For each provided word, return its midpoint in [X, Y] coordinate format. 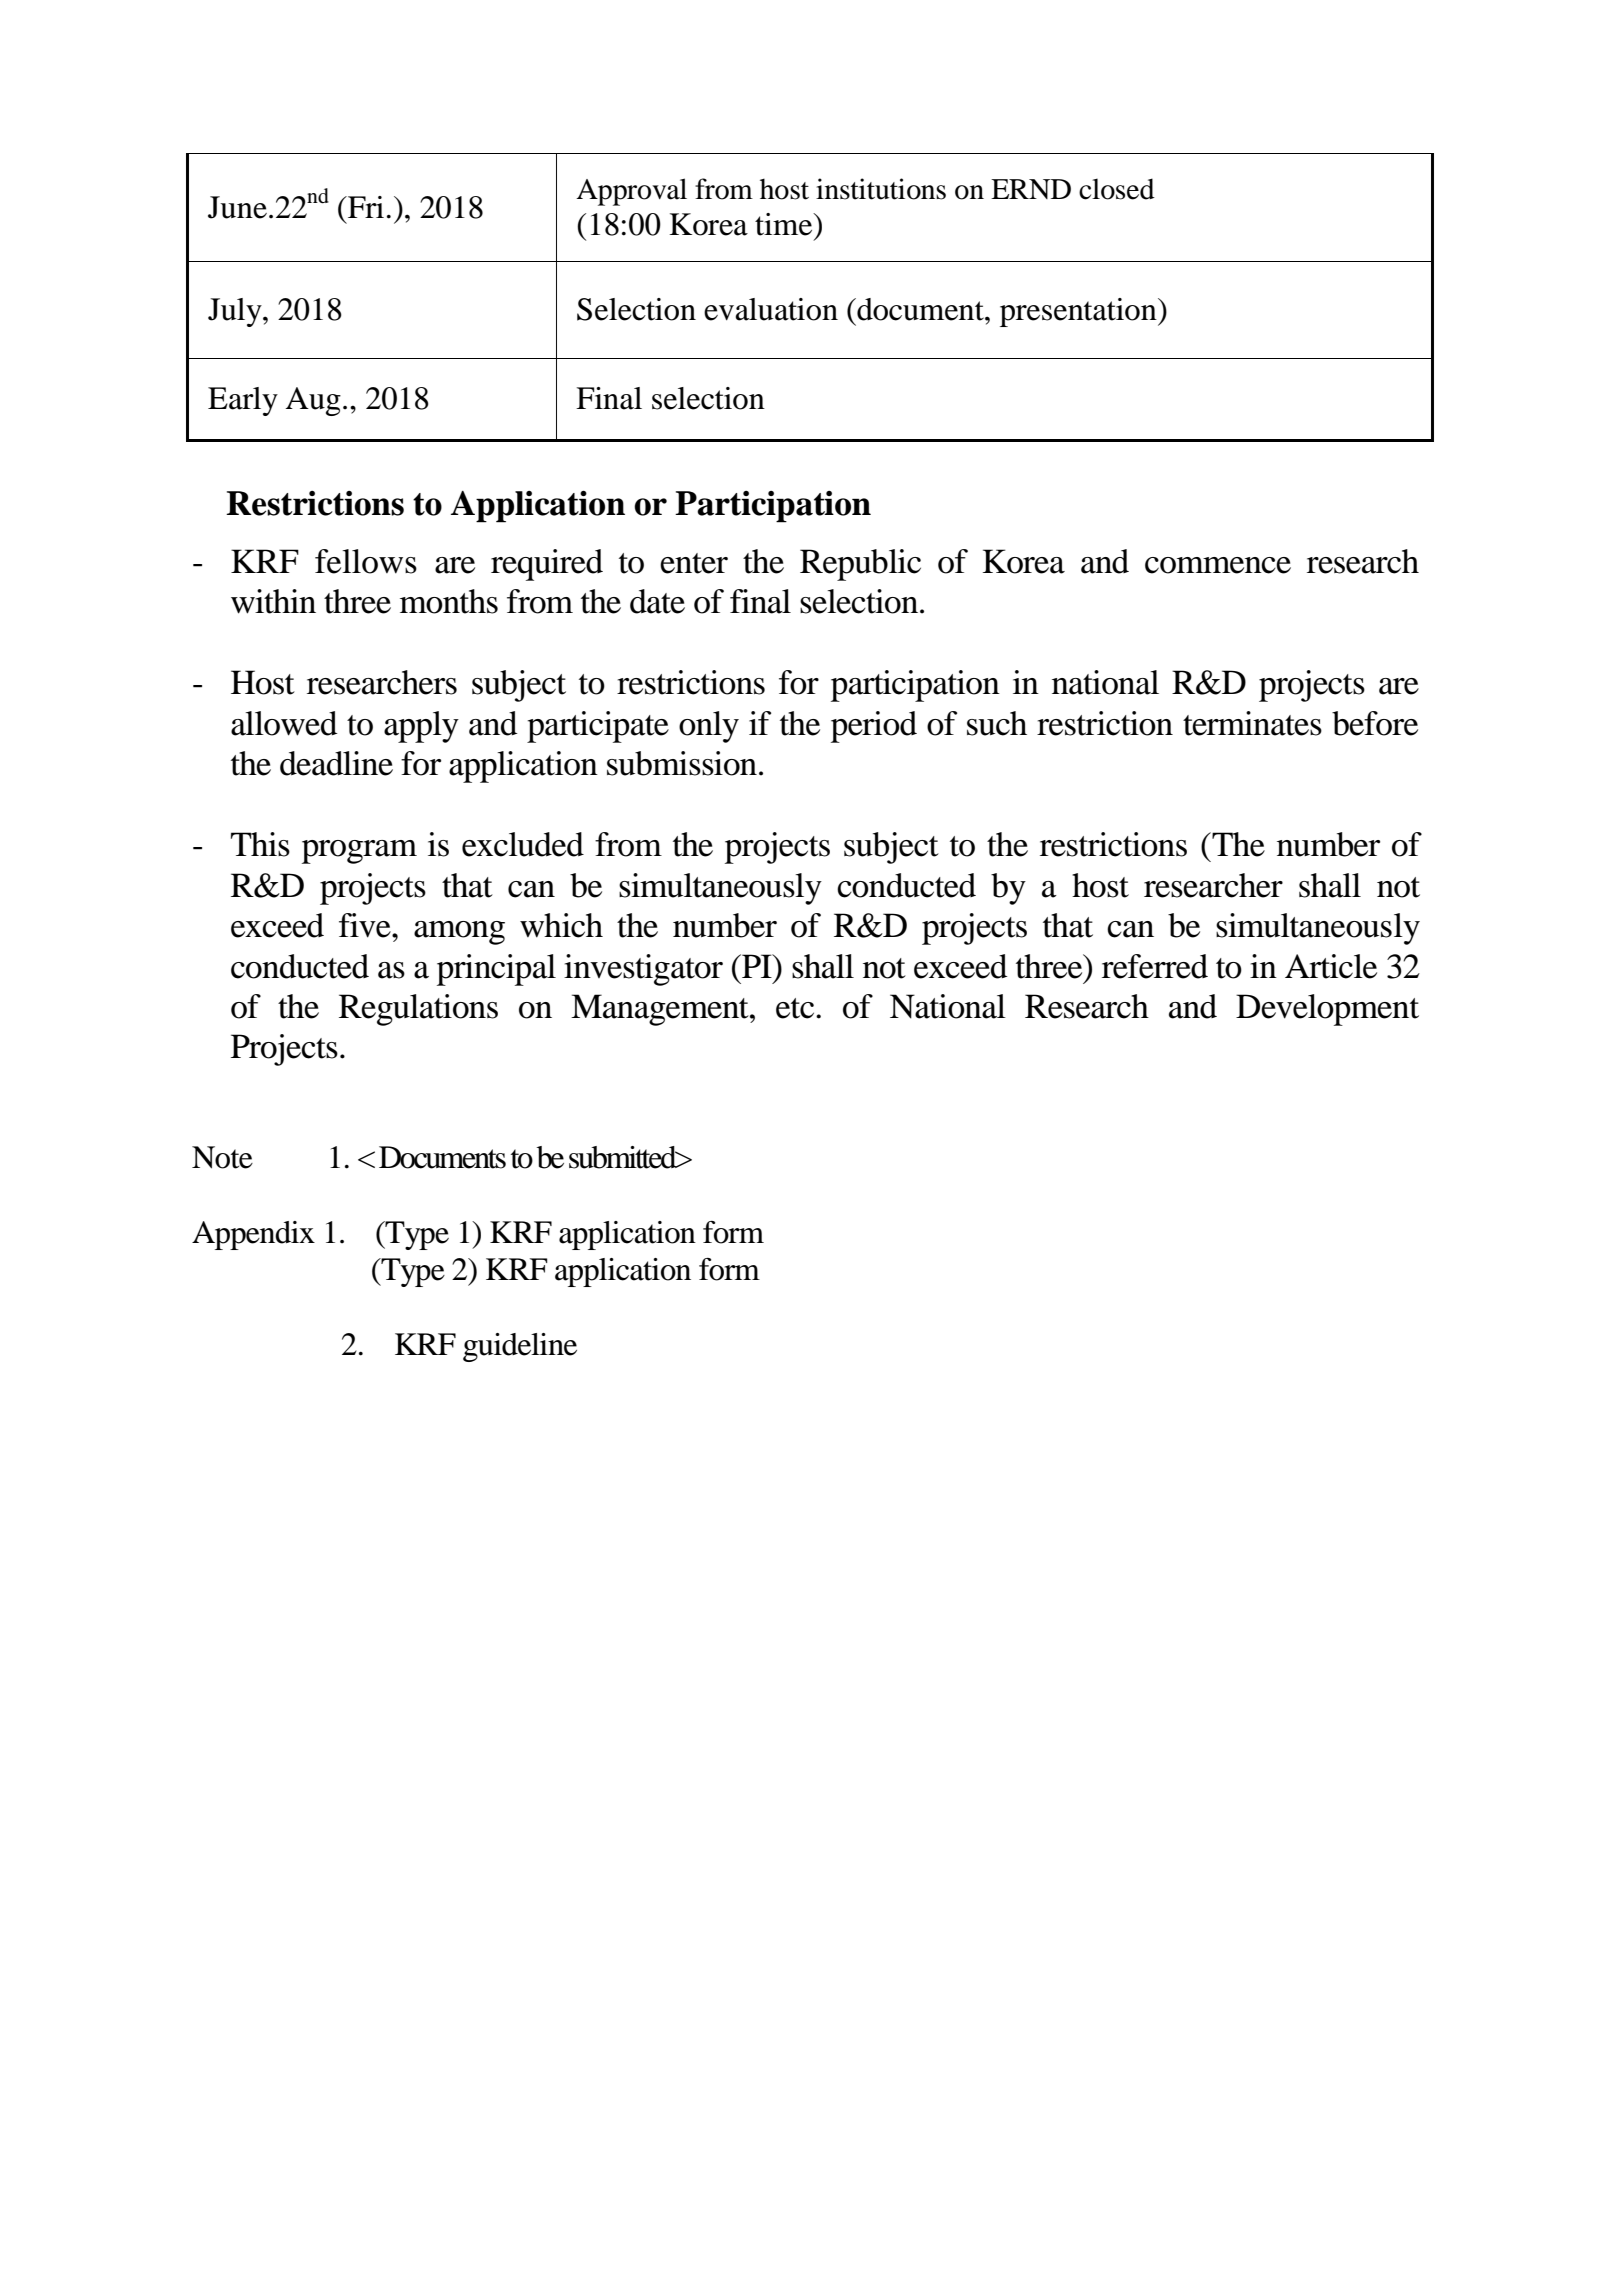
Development [1327, 1010]
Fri [365, 207]
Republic [860, 565]
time [785, 224]
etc [796, 1008]
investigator [643, 970]
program [359, 852]
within [273, 601]
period [874, 727]
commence [1218, 565]
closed [1117, 189]
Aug [313, 401]
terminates [1252, 723]
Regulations [418, 1010]
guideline [520, 1347]
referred [1155, 966]
